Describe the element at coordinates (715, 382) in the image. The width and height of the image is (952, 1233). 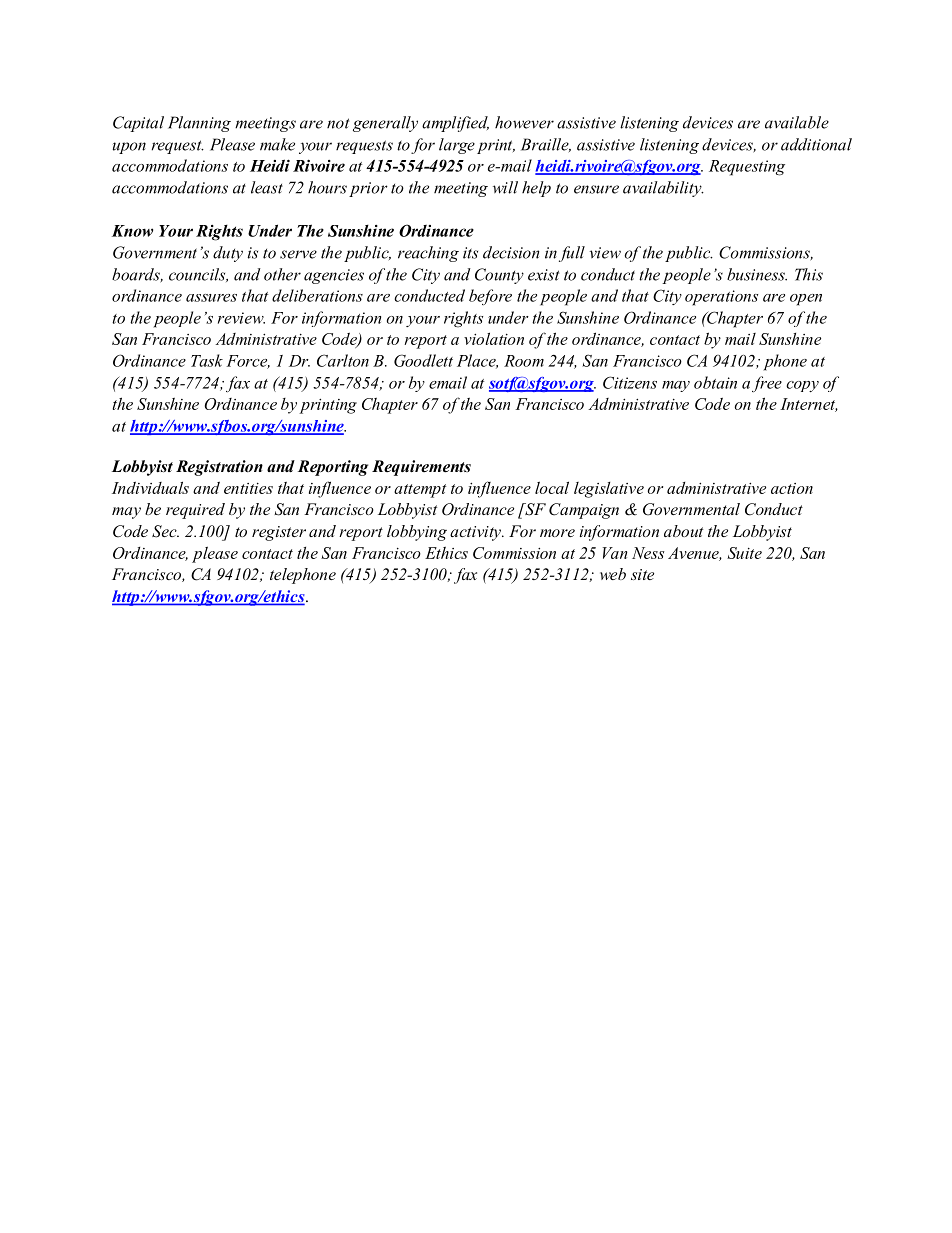
I see `obtain` at that location.
